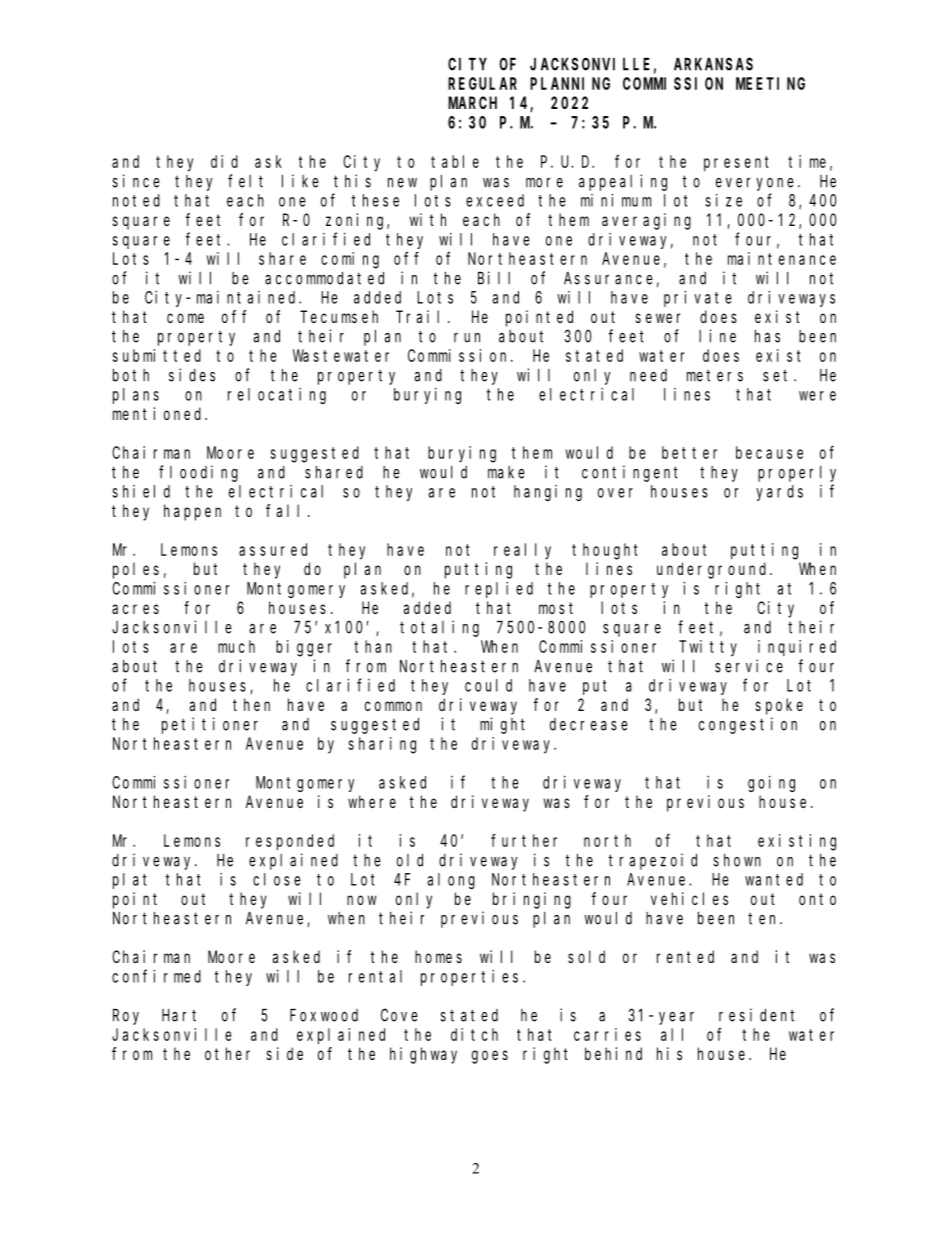 This screenshot has height=1233, width=952. What do you see at coordinates (715, 376) in the screenshot?
I see `meters` at bounding box center [715, 376].
